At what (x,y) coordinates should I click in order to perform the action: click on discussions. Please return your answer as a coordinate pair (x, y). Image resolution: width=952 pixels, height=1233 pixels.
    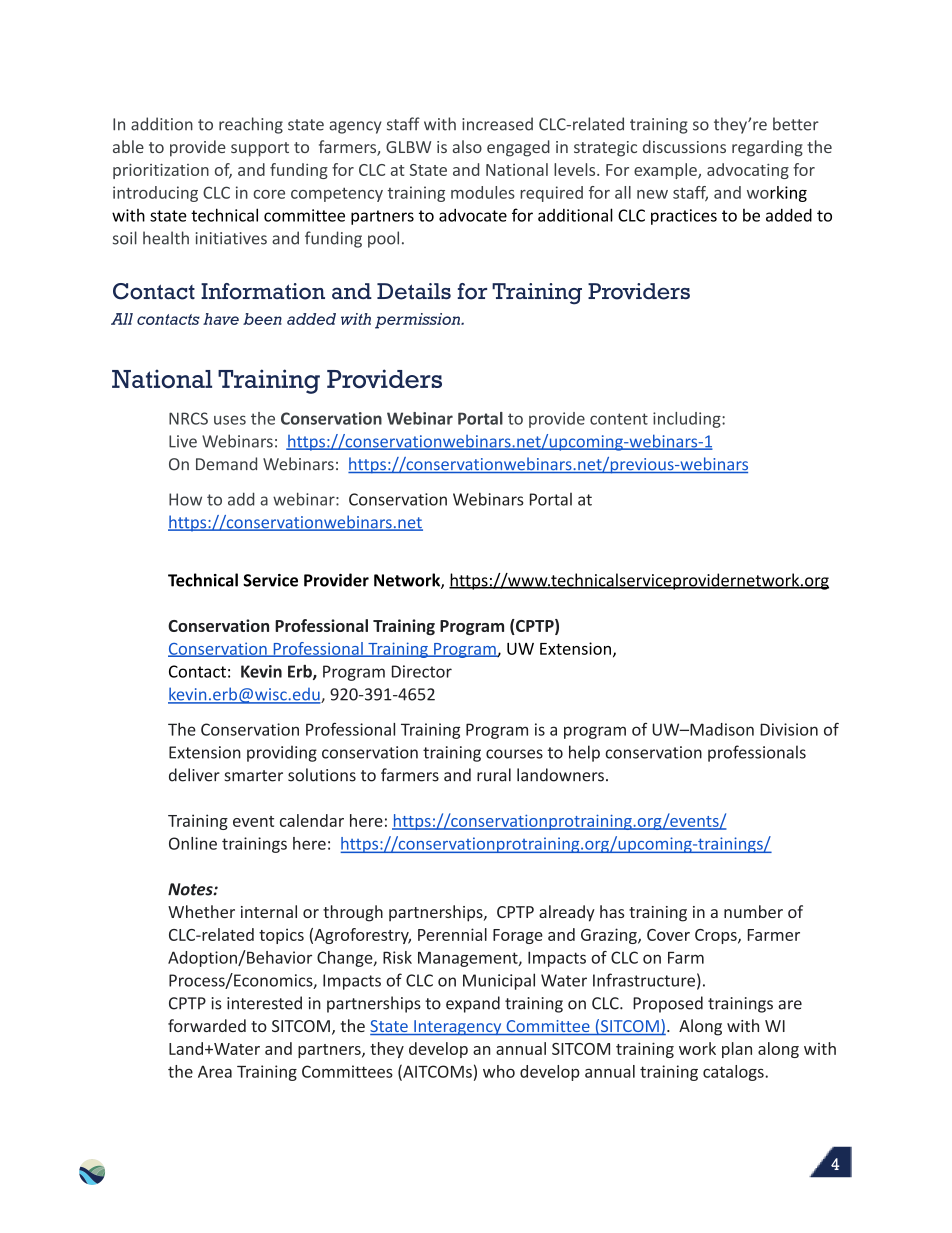
    Looking at the image, I should click on (684, 146).
